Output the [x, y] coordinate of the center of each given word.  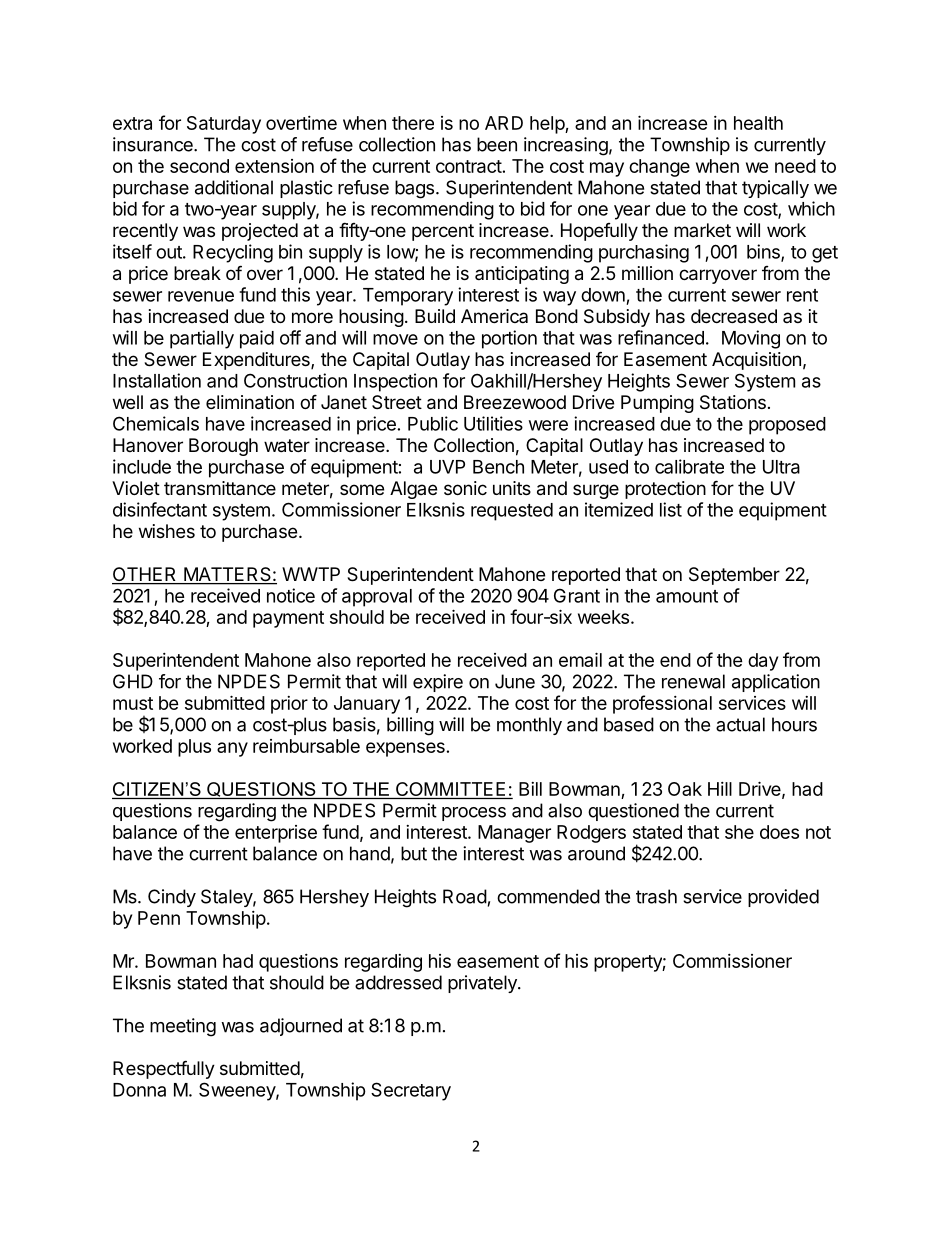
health [758, 123]
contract [469, 166]
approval [377, 598]
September [734, 576]
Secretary [411, 1091]
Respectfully [164, 1069]
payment [288, 619]
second [199, 166]
